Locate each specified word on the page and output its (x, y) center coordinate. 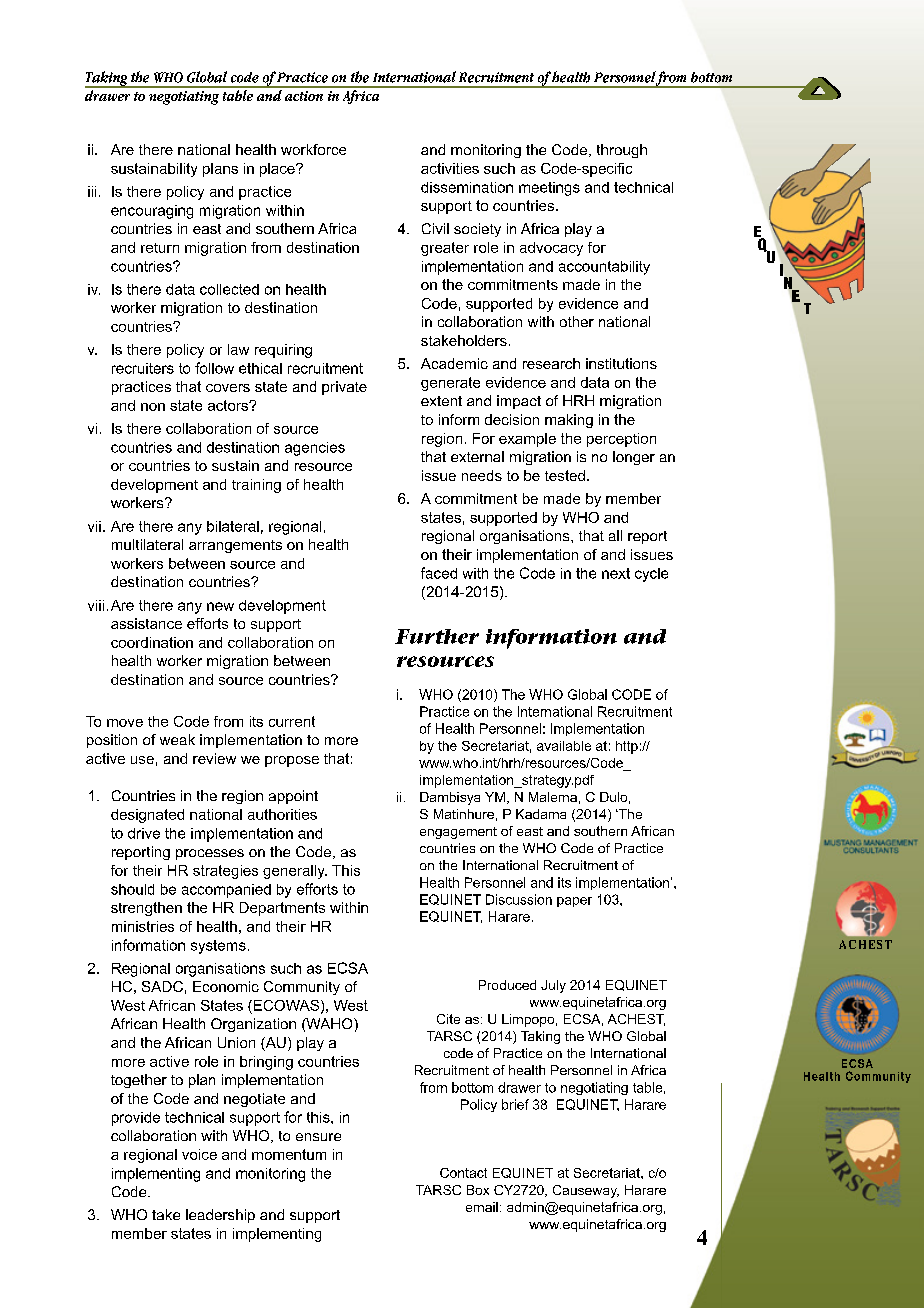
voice (199, 1154)
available (564, 746)
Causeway (586, 1191)
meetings (549, 189)
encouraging (152, 212)
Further (437, 636)
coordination (152, 642)
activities (450, 168)
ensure (318, 1137)
